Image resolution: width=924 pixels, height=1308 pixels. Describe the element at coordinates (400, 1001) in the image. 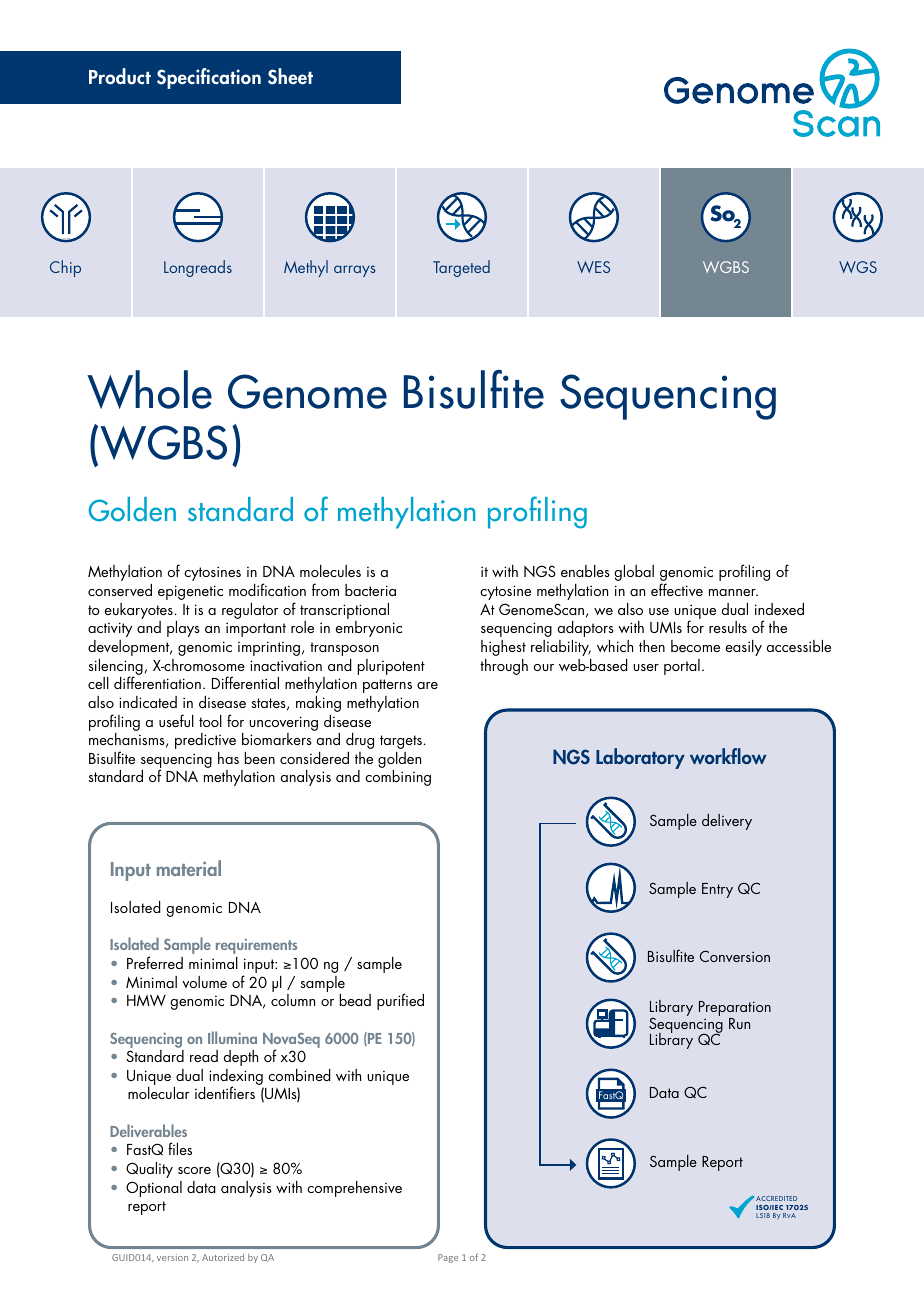

I see `purified` at that location.
